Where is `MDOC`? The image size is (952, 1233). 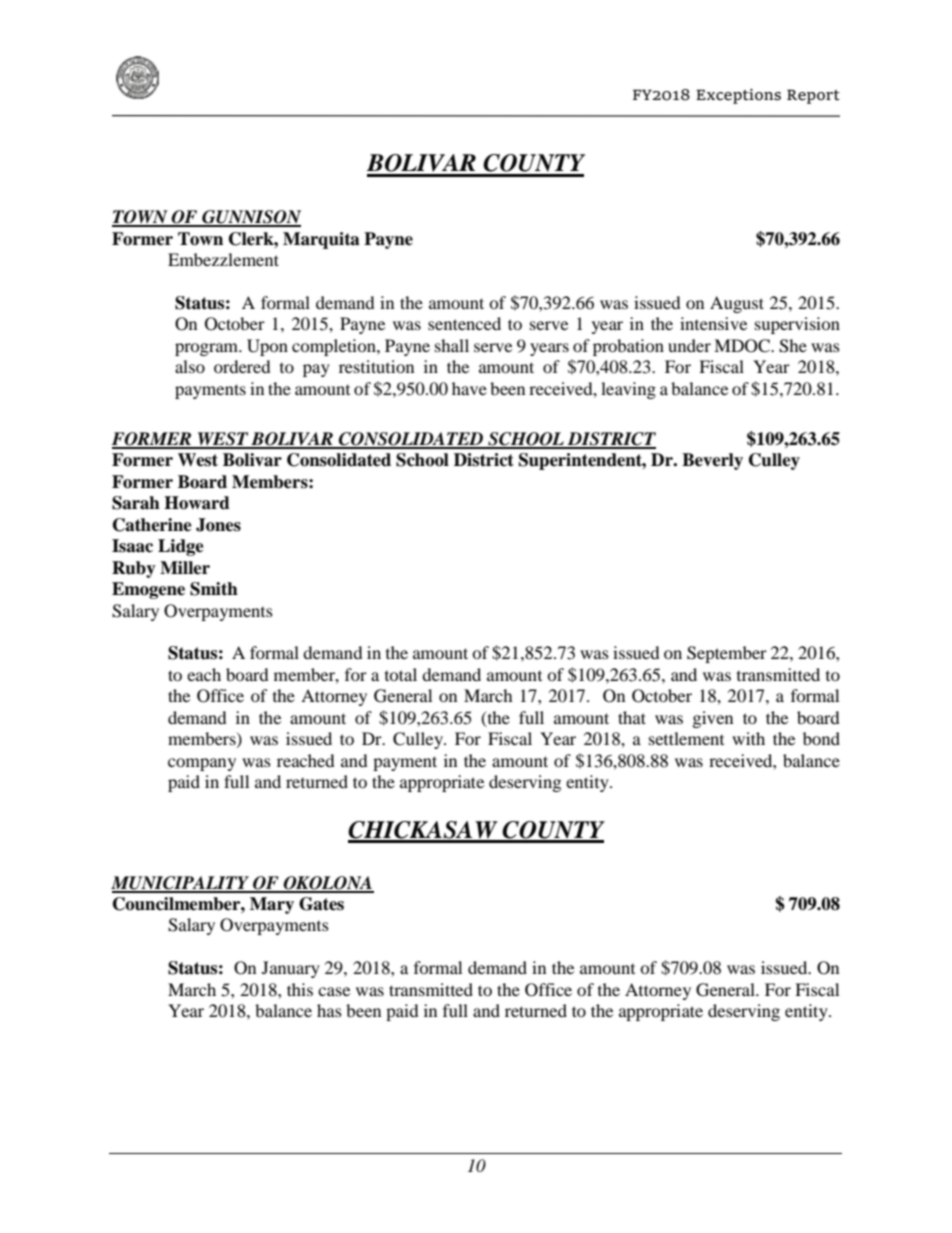
MDOC is located at coordinates (743, 346).
